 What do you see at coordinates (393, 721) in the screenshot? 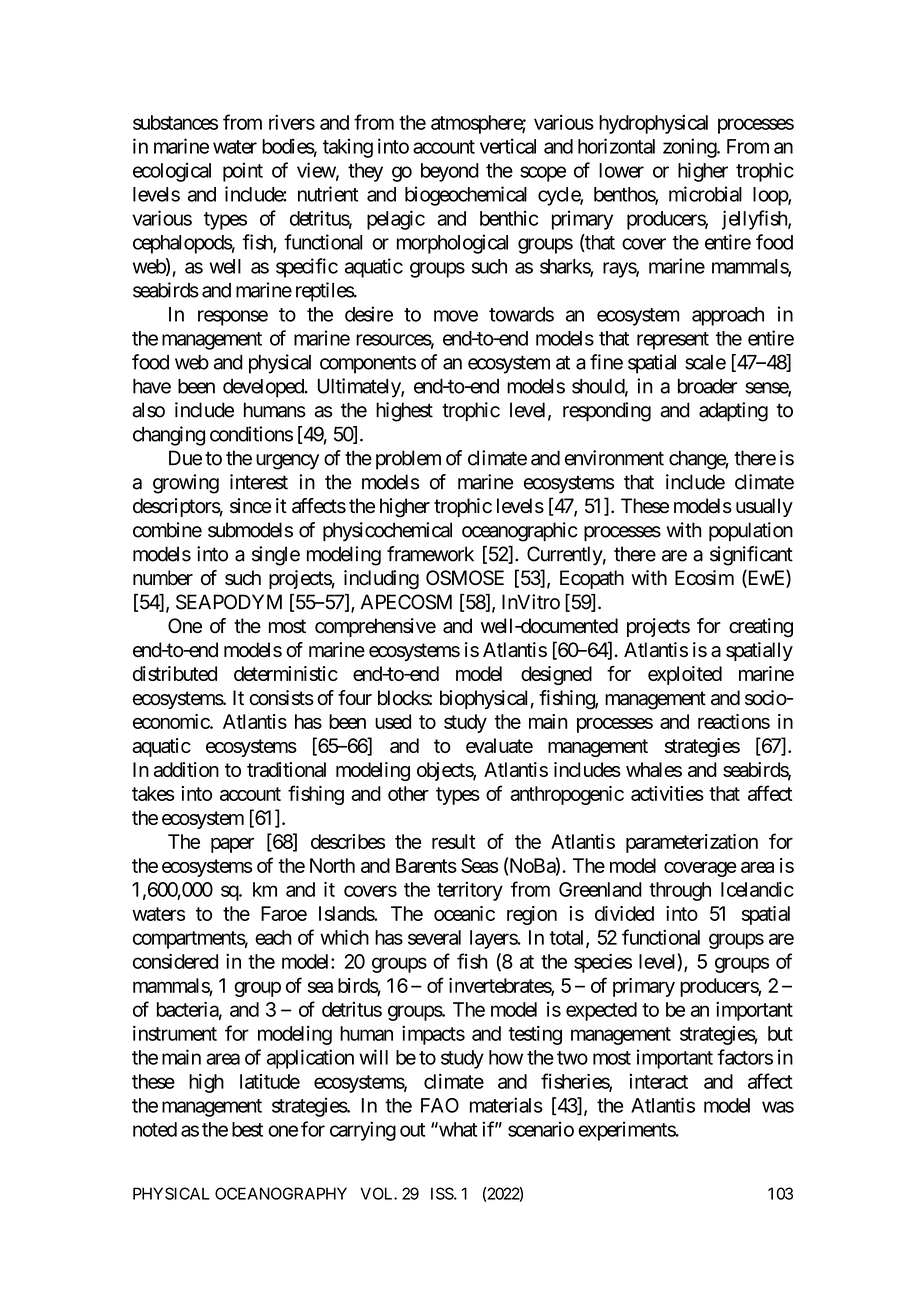
I see `used` at bounding box center [393, 721].
